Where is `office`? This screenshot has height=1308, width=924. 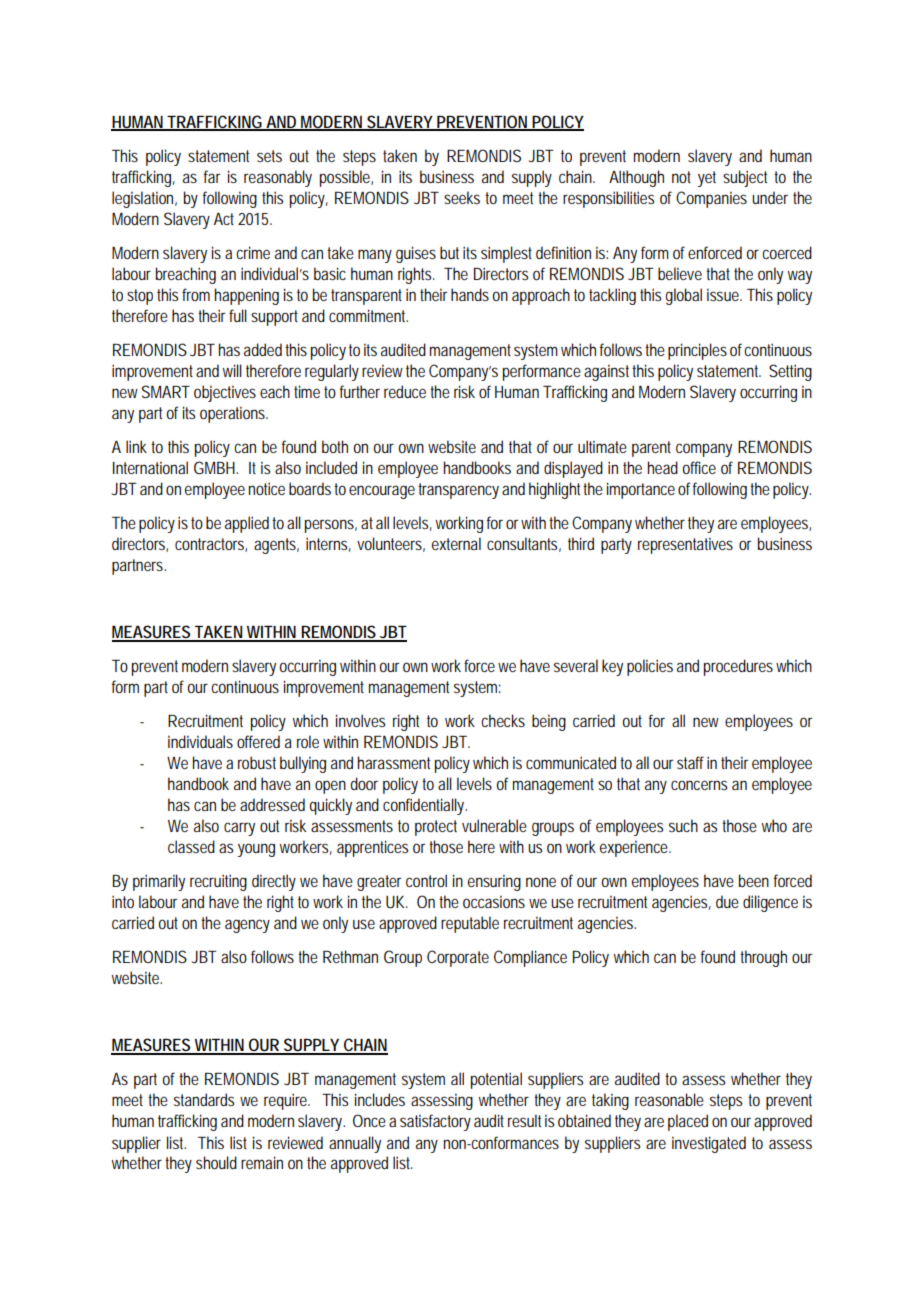
office is located at coordinates (699, 467).
